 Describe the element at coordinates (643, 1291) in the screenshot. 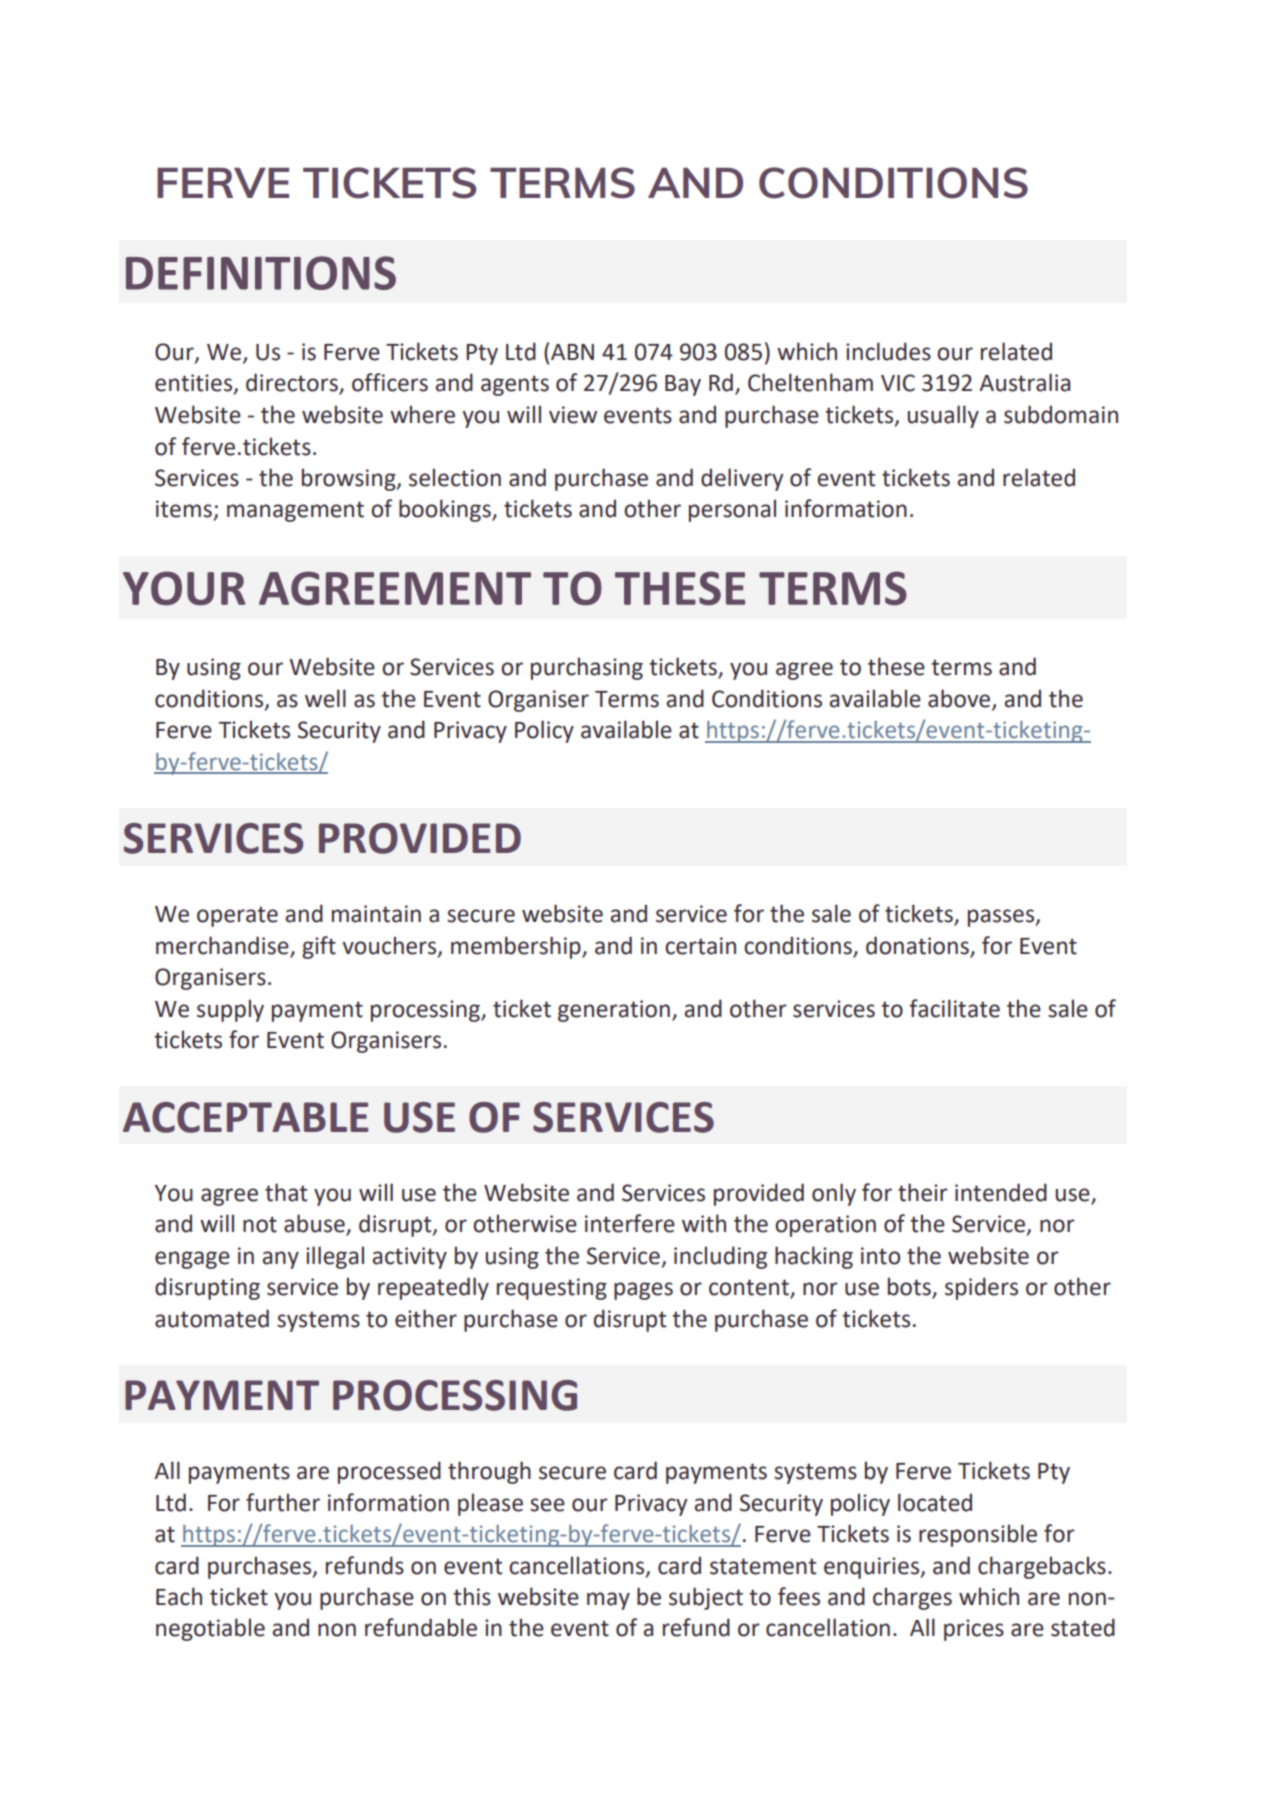

I see `pages` at that location.
